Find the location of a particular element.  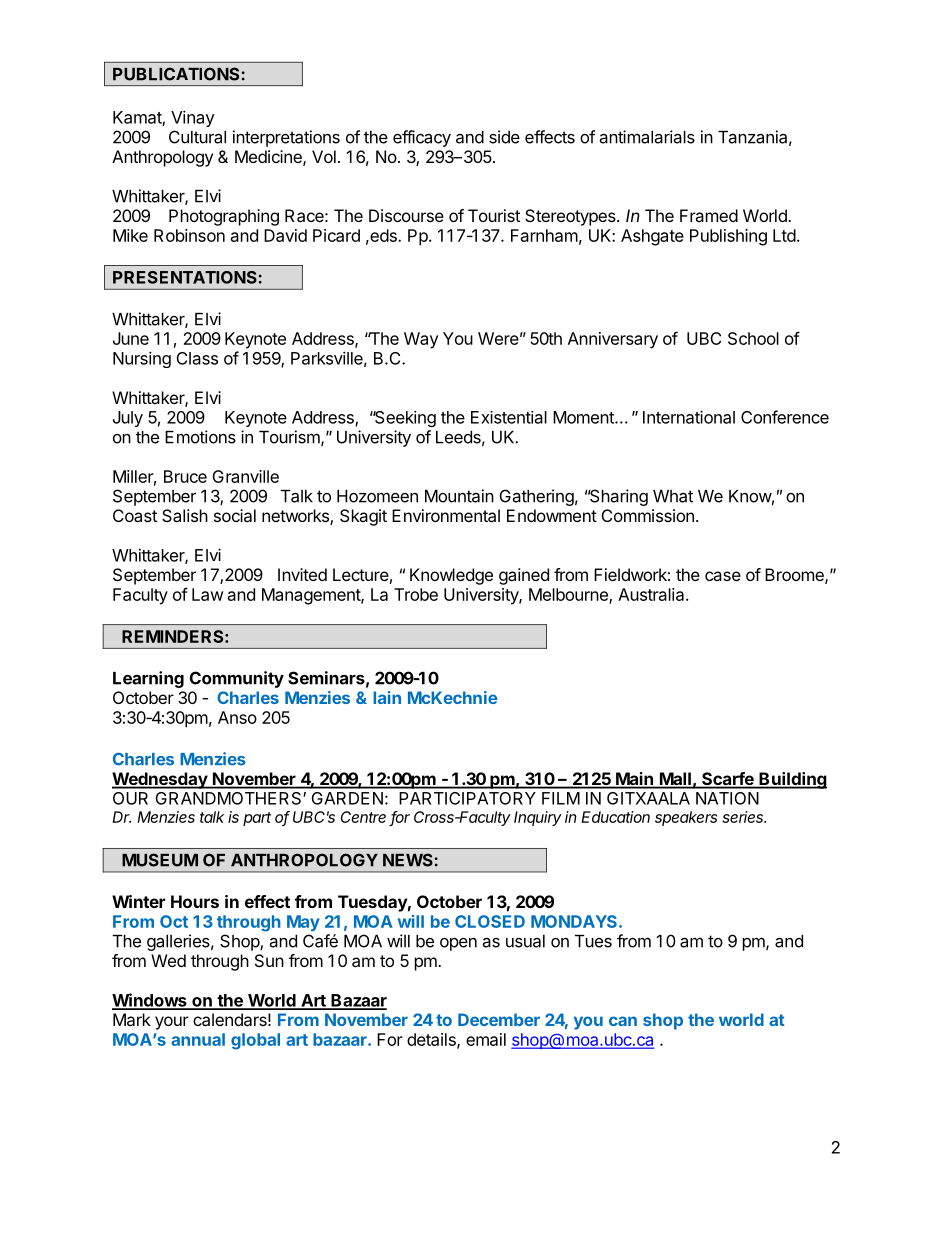

December is located at coordinates (499, 1019).
